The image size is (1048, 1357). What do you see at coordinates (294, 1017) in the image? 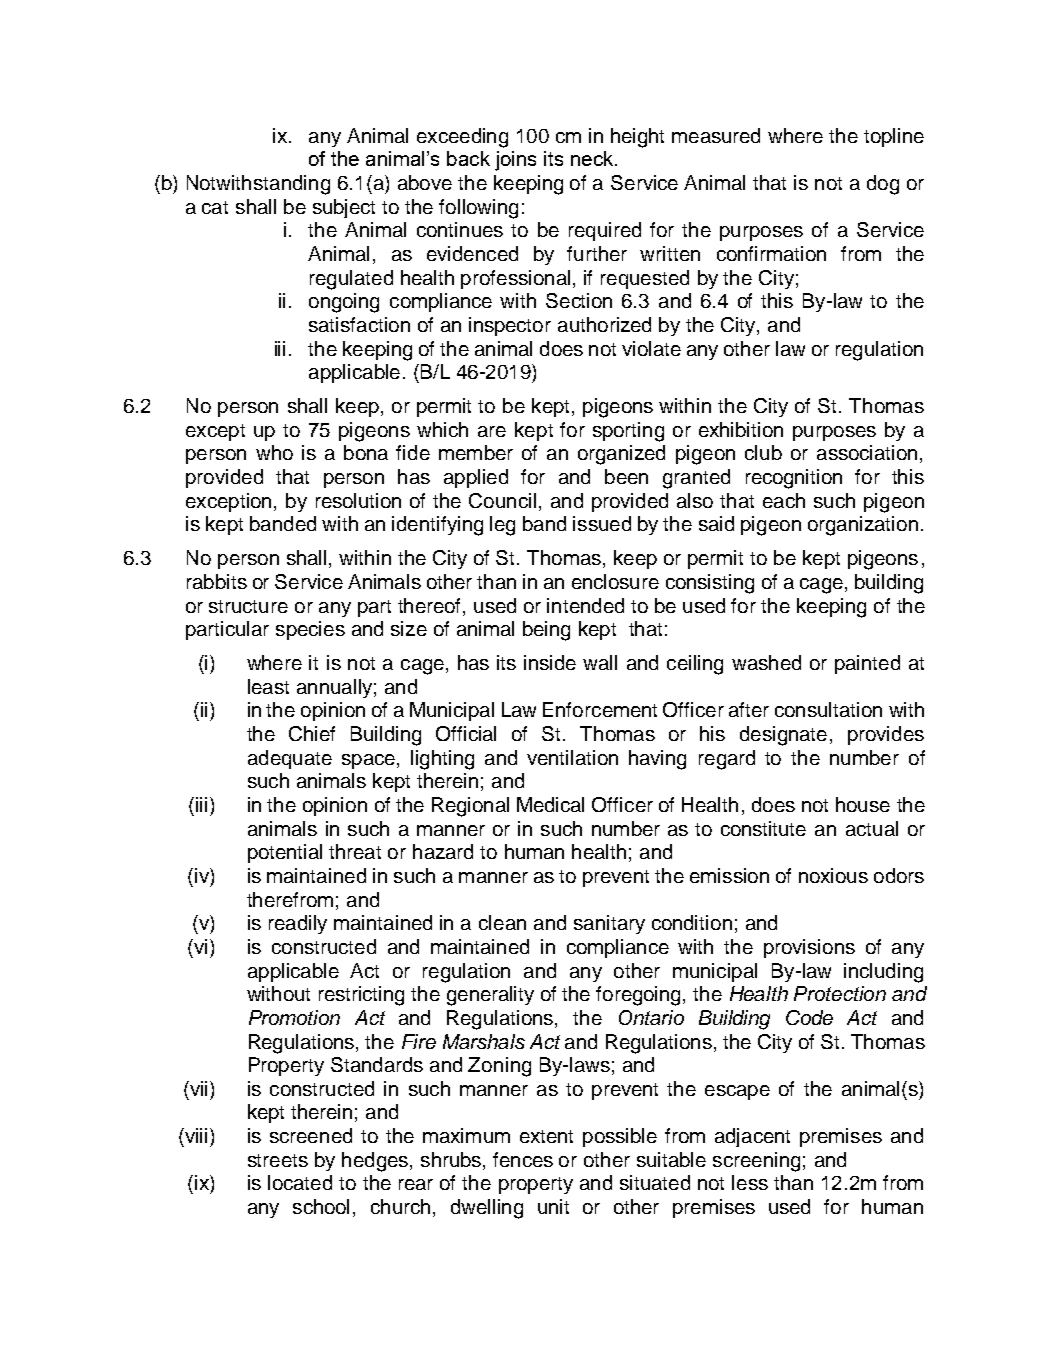
I see `Promotion` at bounding box center [294, 1017].
